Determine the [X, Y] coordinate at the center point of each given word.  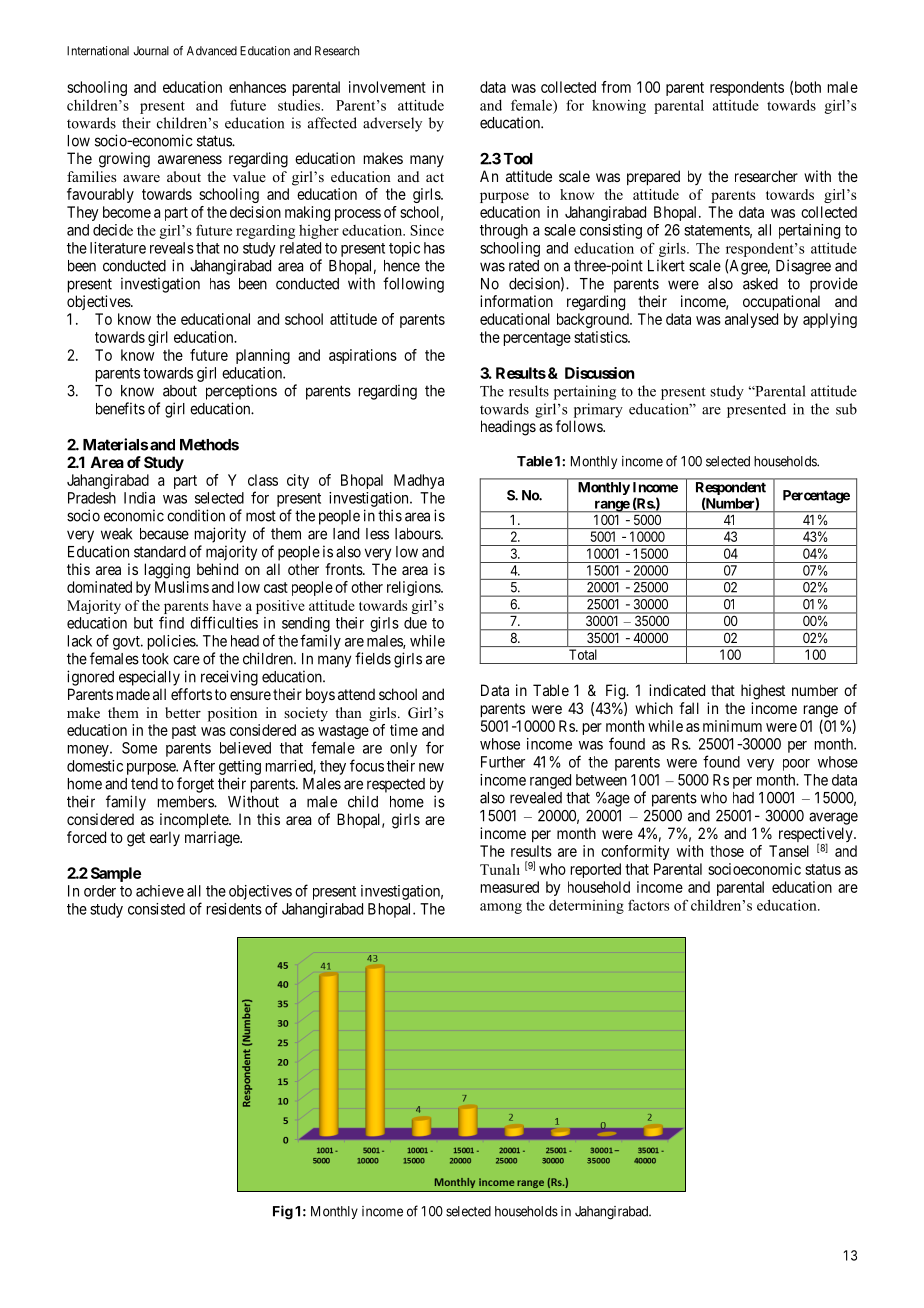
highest [763, 692]
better [183, 712]
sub [846, 409]
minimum [732, 726]
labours [418, 534]
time [404, 730]
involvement [387, 87]
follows [580, 426]
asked [760, 284]
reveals [172, 248]
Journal [151, 51]
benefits [120, 408]
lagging [167, 571]
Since [427, 230]
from [616, 87]
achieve [160, 891]
